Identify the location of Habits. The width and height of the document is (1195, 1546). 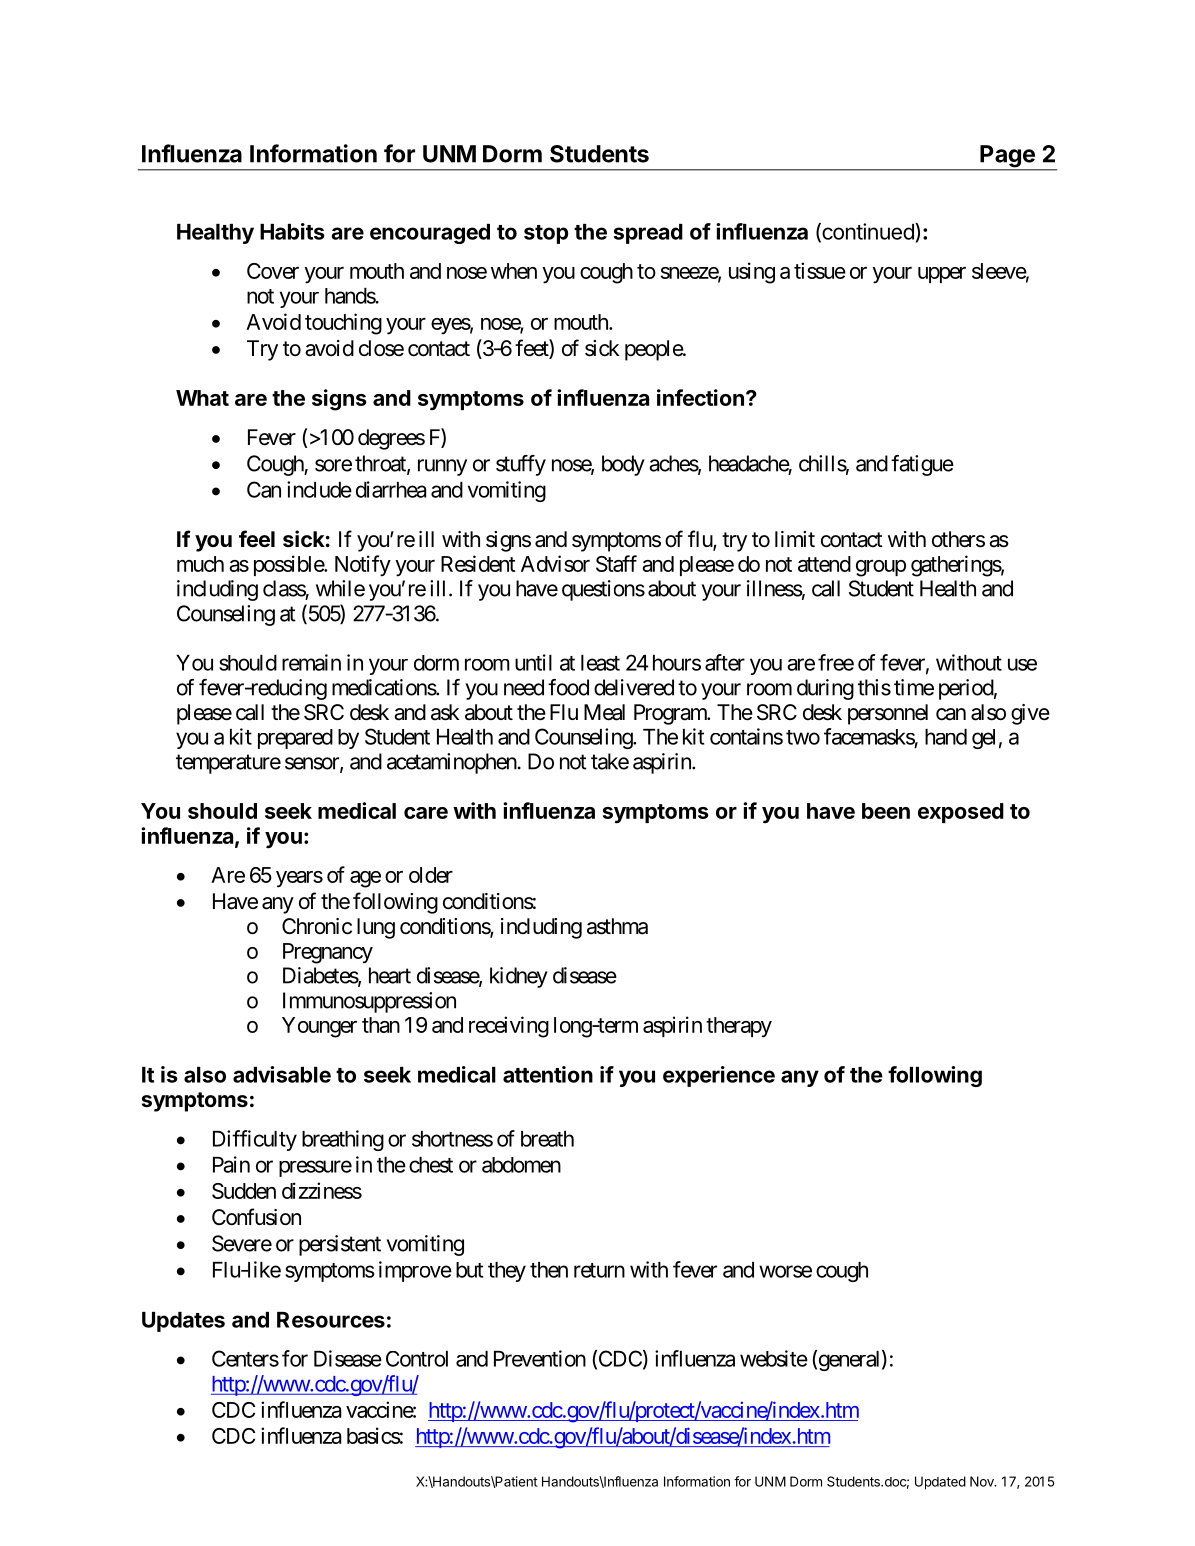
(292, 231).
